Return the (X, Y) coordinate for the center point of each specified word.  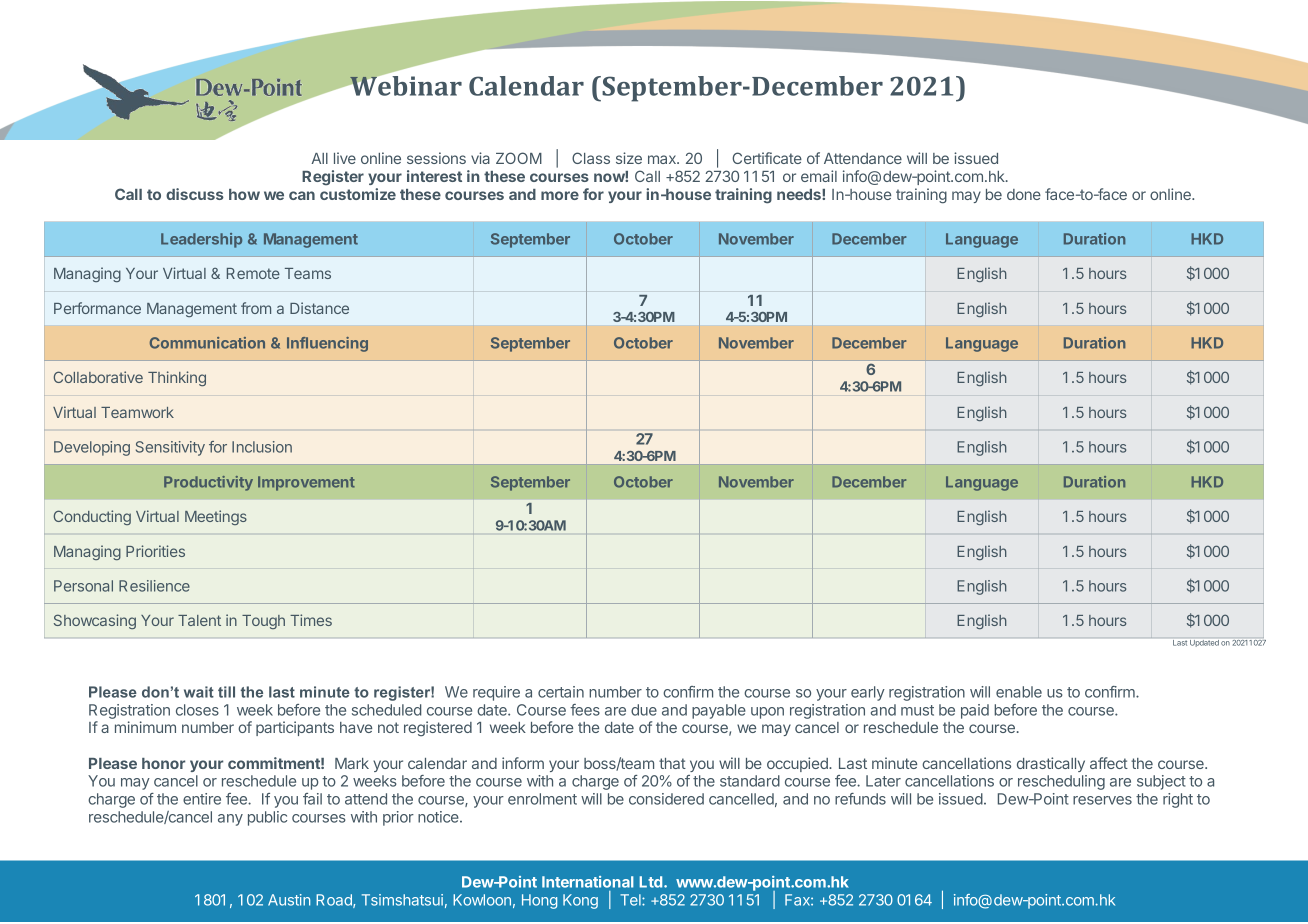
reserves (1102, 800)
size (629, 158)
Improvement (306, 483)
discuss (195, 194)
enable (1019, 692)
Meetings (216, 517)
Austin (289, 900)
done (1024, 194)
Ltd (652, 882)
